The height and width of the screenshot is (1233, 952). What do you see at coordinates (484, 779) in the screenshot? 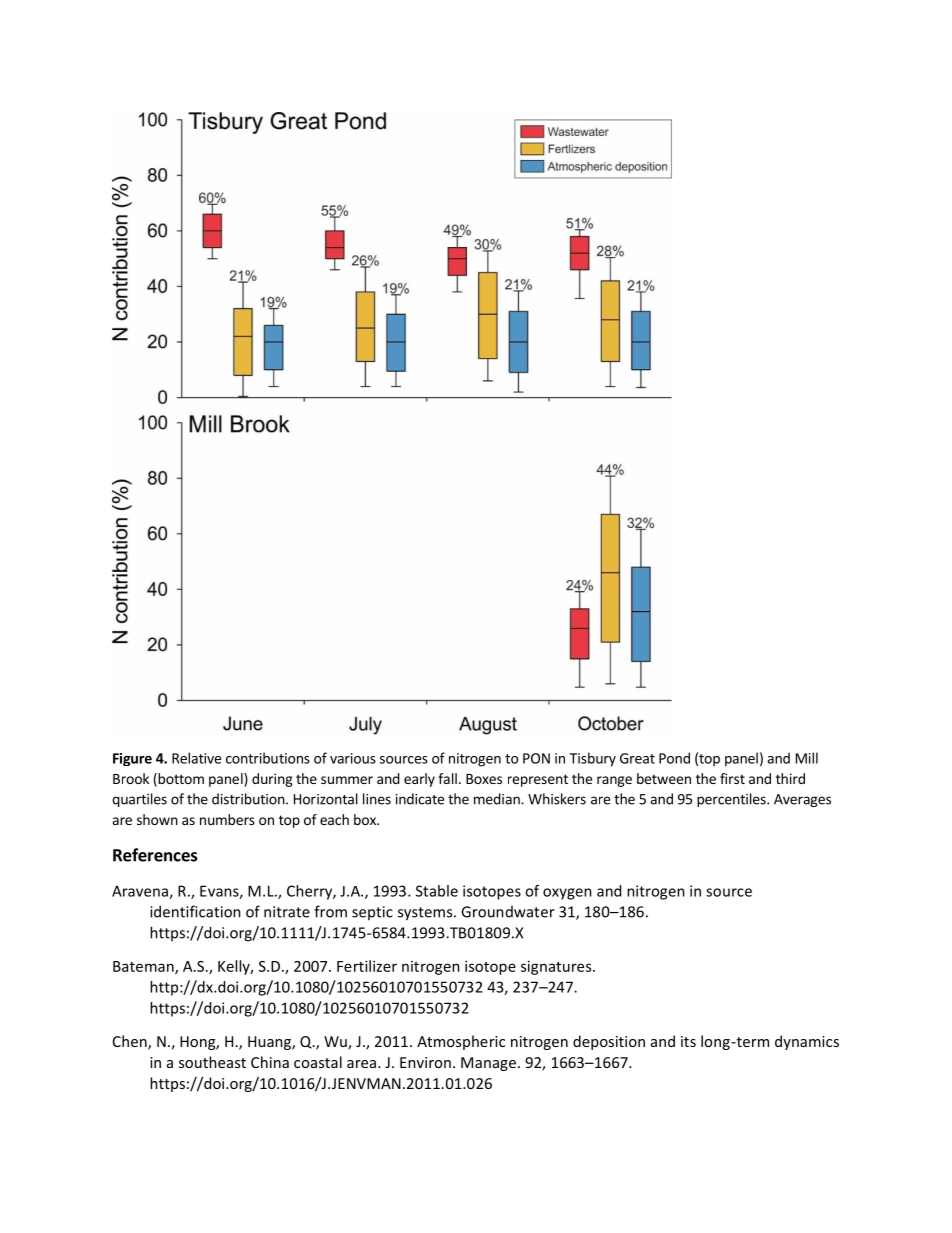
I see `Boxes` at bounding box center [484, 779].
